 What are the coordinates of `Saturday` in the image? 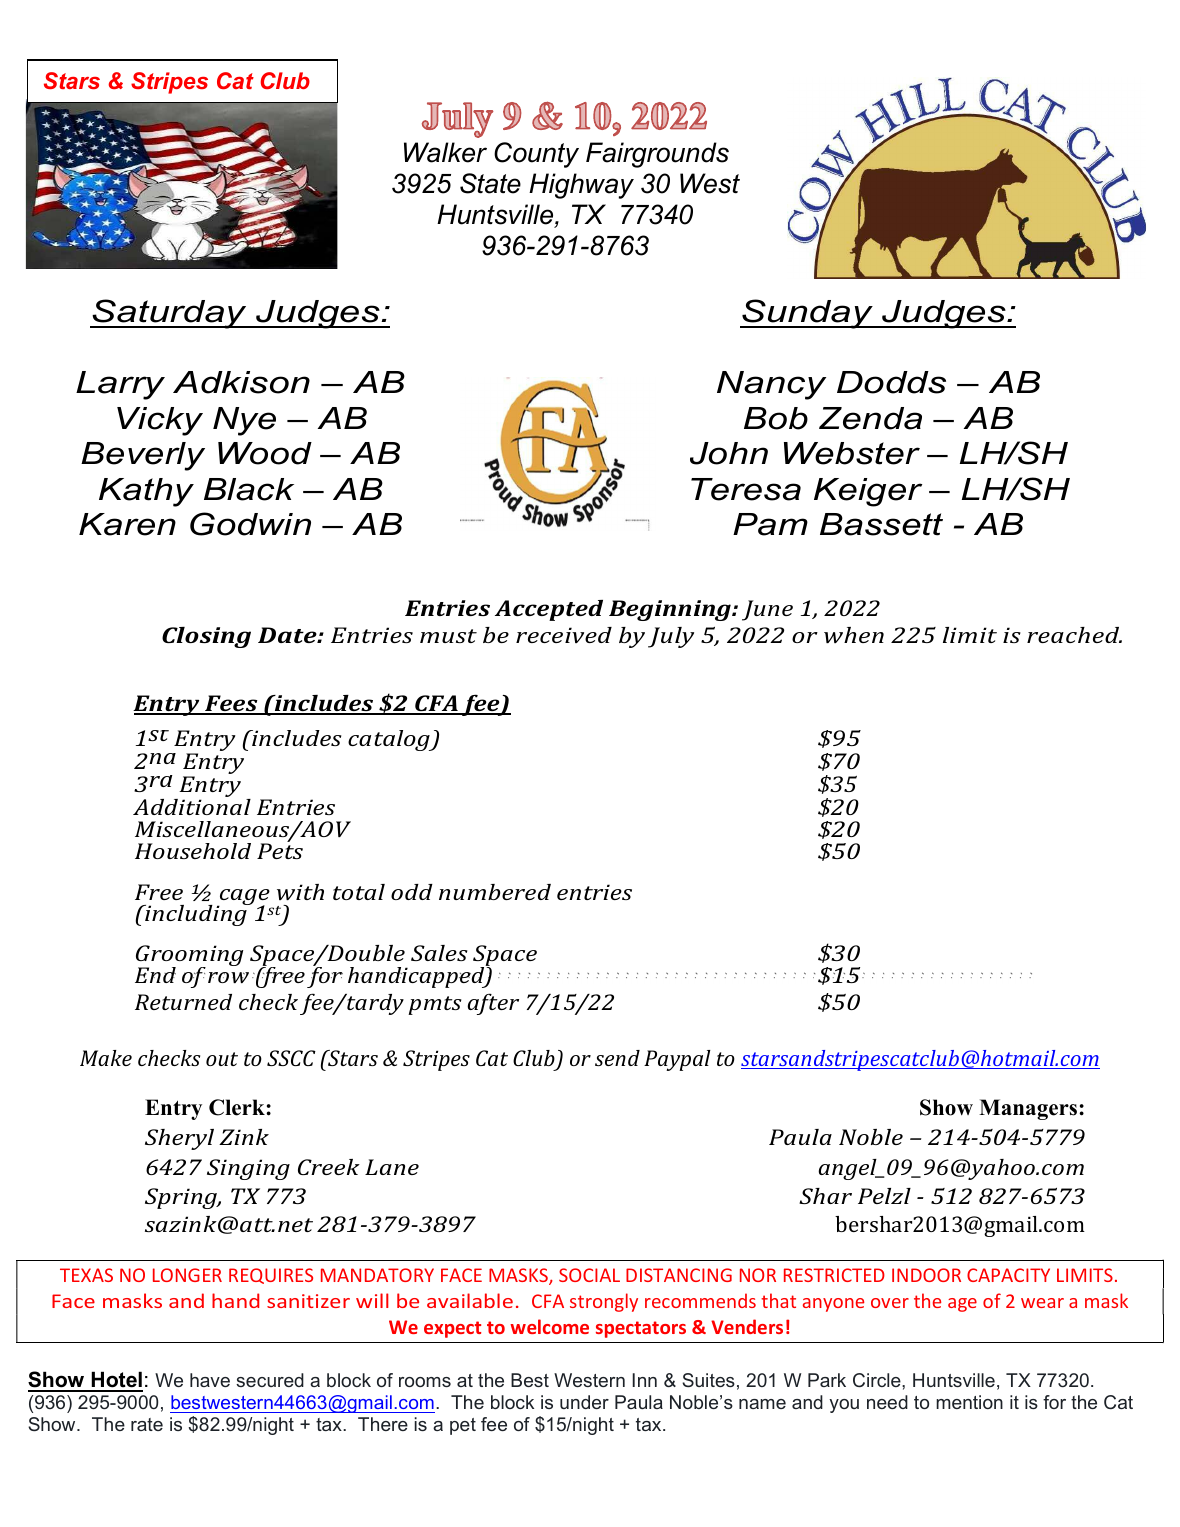 It's located at (169, 314).
